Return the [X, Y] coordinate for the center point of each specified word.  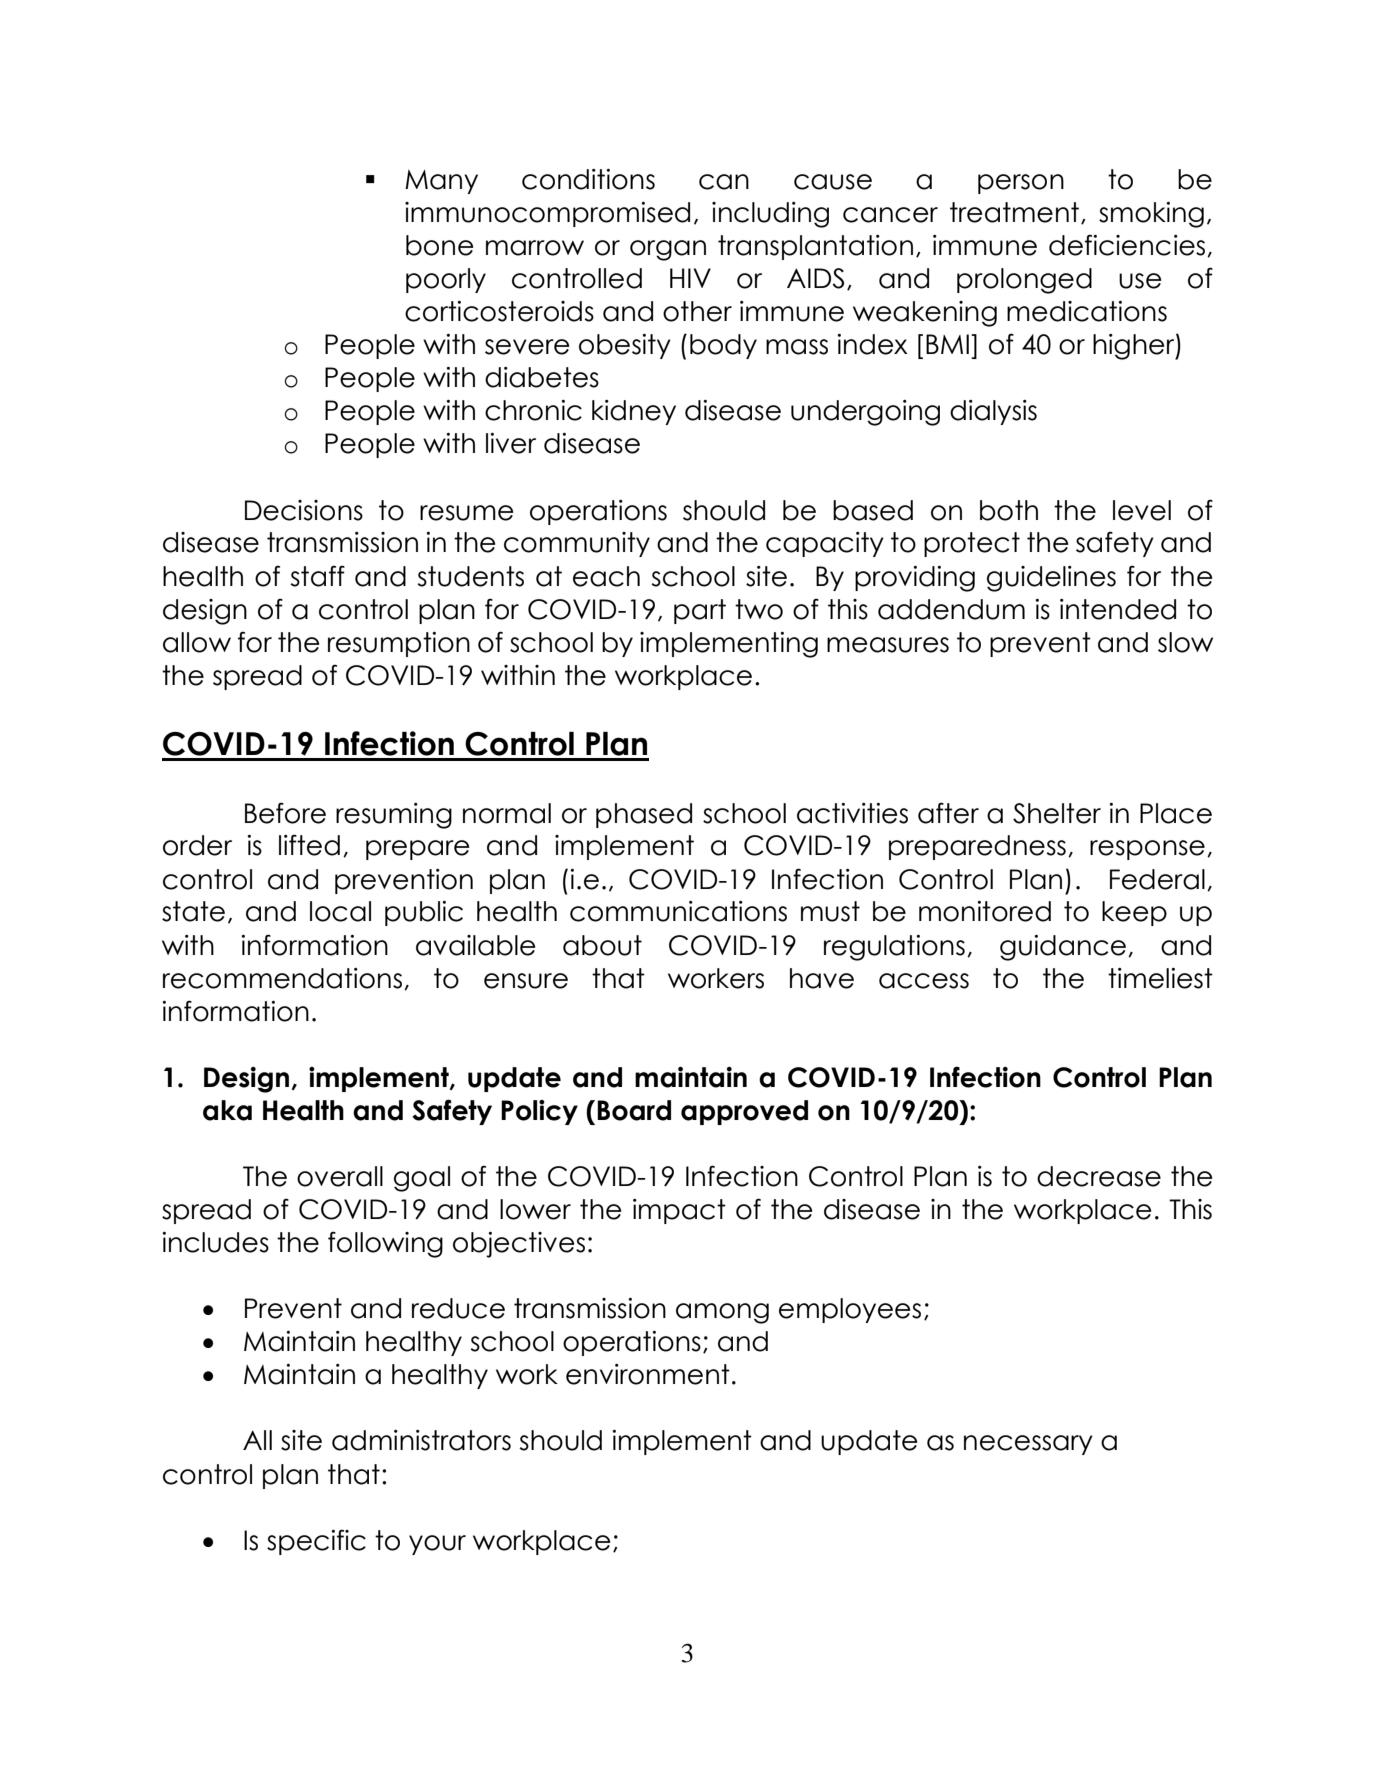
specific [316, 1542]
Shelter [1057, 813]
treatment [1014, 212]
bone [440, 245]
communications [678, 911]
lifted [309, 845]
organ [668, 250]
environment [648, 1374]
